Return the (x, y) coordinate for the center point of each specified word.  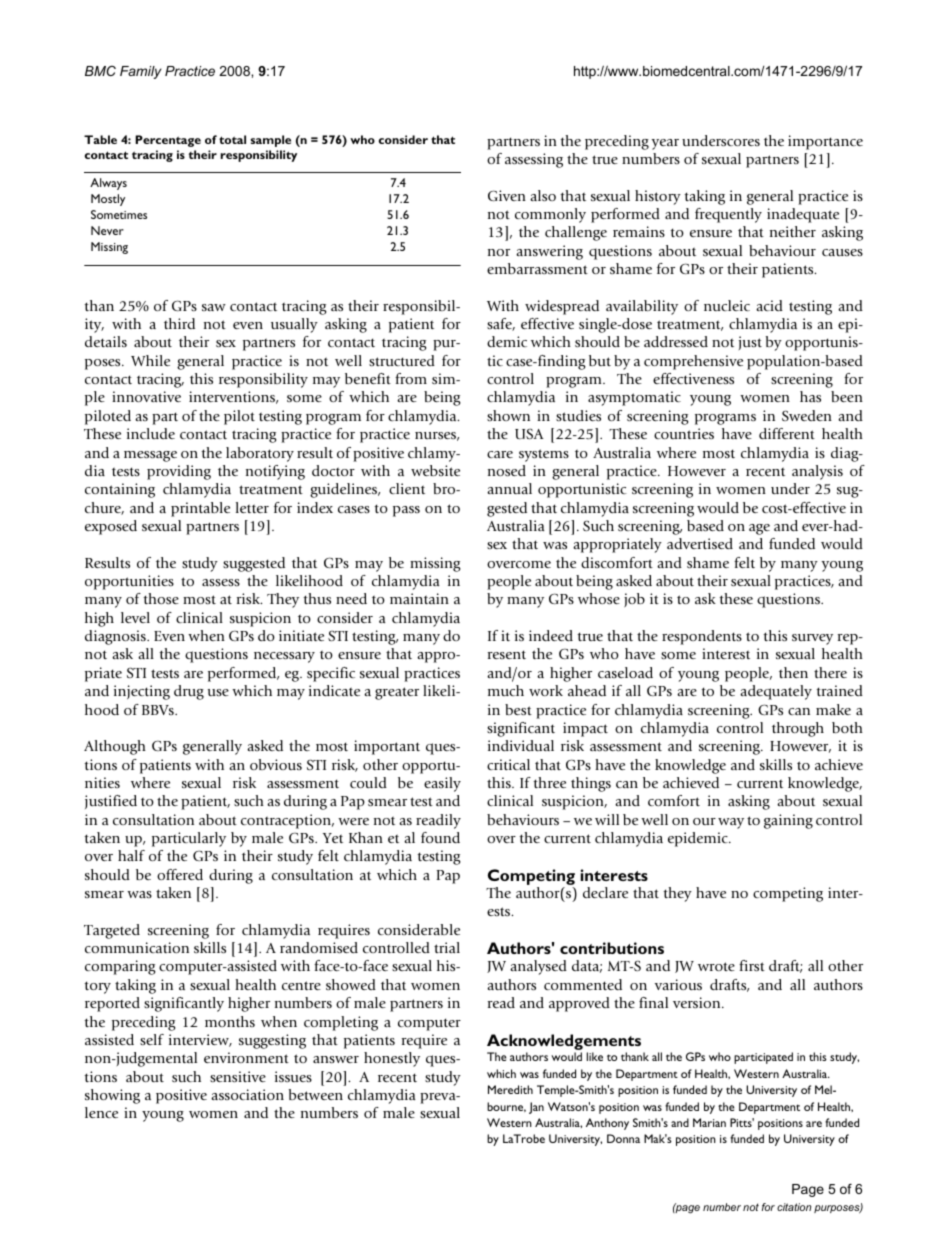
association (247, 1094)
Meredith (510, 1089)
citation (794, 1207)
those (161, 598)
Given (507, 195)
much (506, 690)
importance (825, 142)
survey (812, 639)
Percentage (168, 141)
